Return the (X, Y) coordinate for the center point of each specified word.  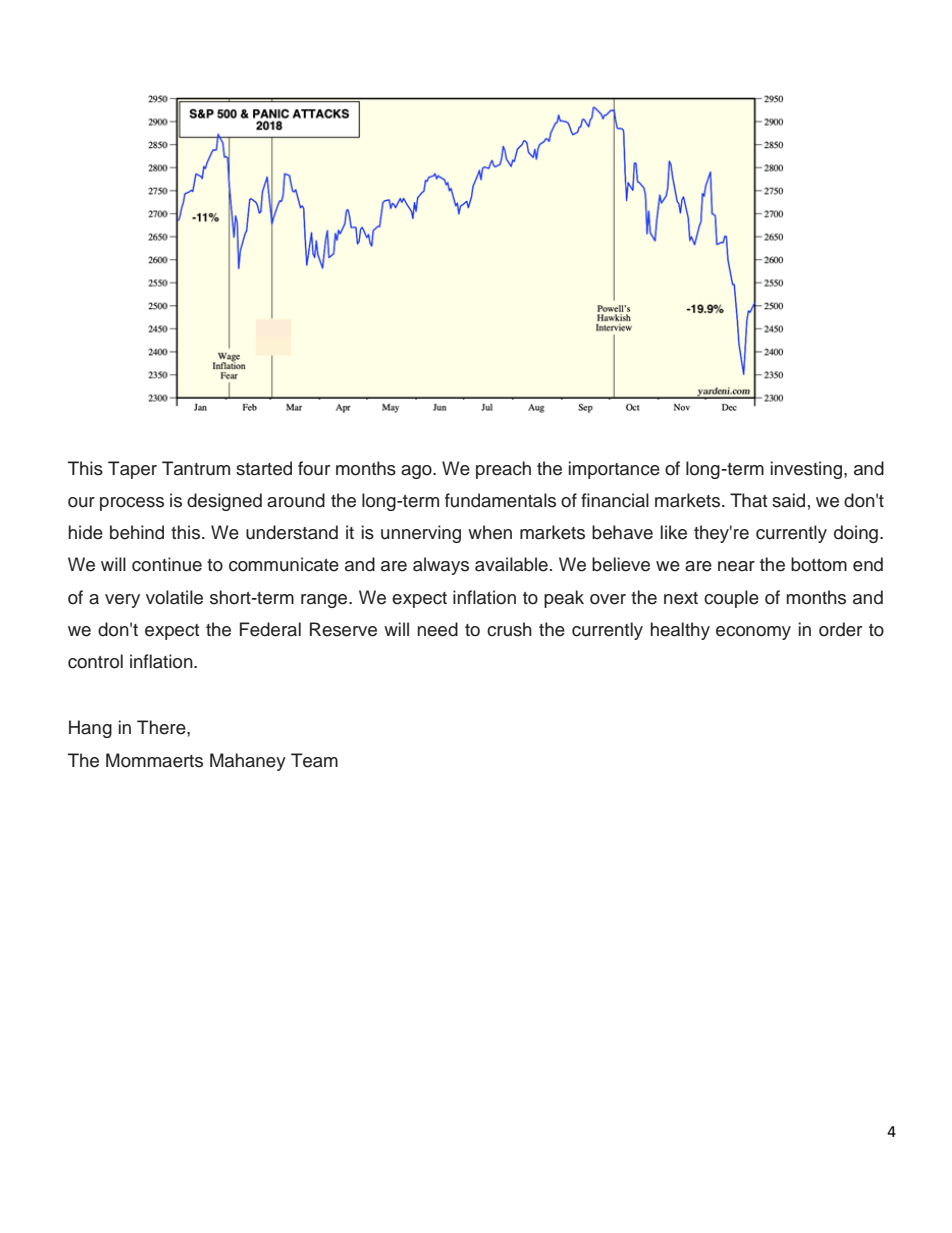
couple (731, 599)
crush (509, 629)
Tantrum (196, 468)
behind (137, 532)
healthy (680, 631)
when (490, 532)
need (437, 629)
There (162, 727)
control (95, 661)
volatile (174, 597)
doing (856, 534)
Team (314, 760)
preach (503, 470)
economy (753, 633)
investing (808, 470)
